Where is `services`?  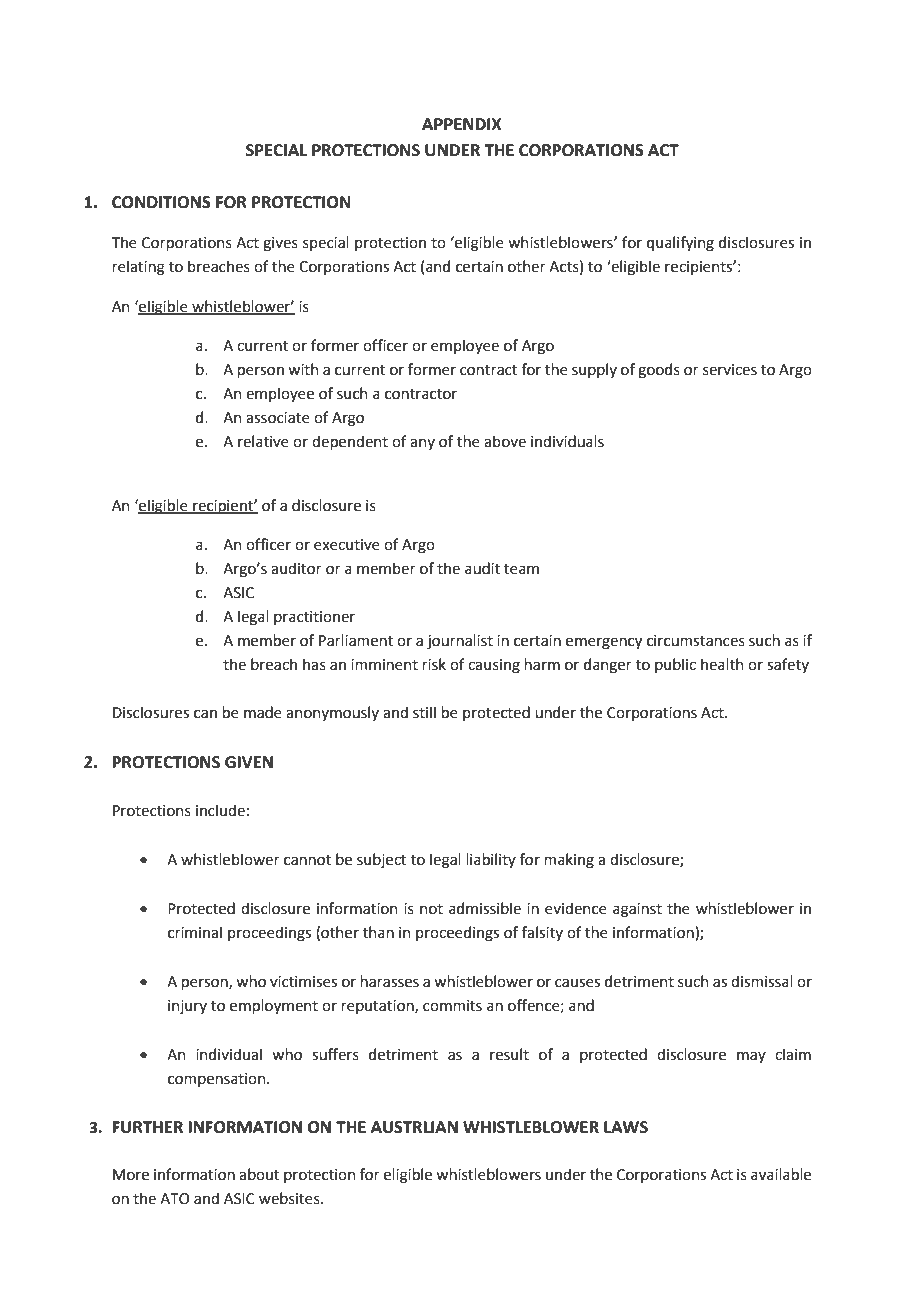 services is located at coordinates (730, 370).
